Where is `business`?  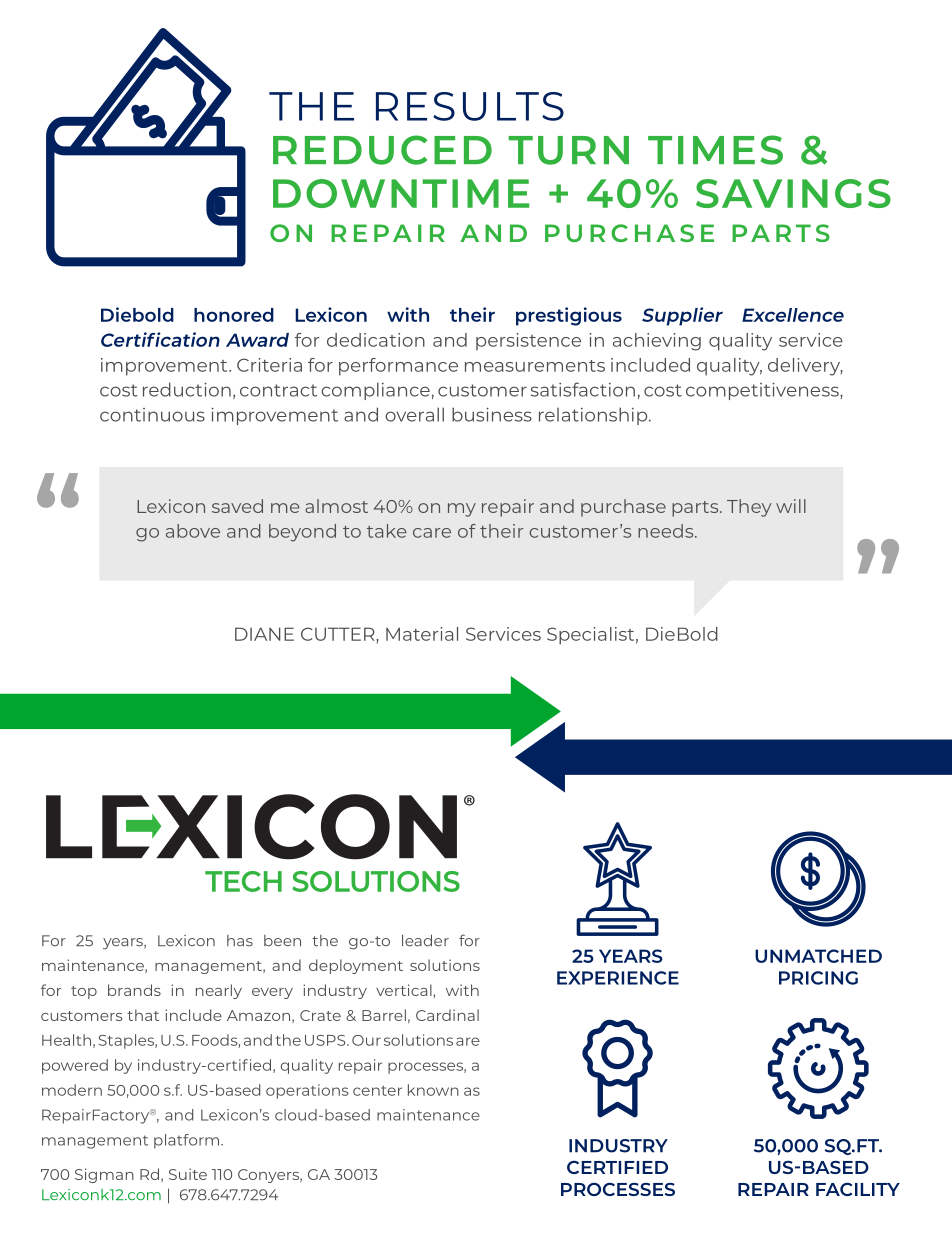 business is located at coordinates (492, 414).
